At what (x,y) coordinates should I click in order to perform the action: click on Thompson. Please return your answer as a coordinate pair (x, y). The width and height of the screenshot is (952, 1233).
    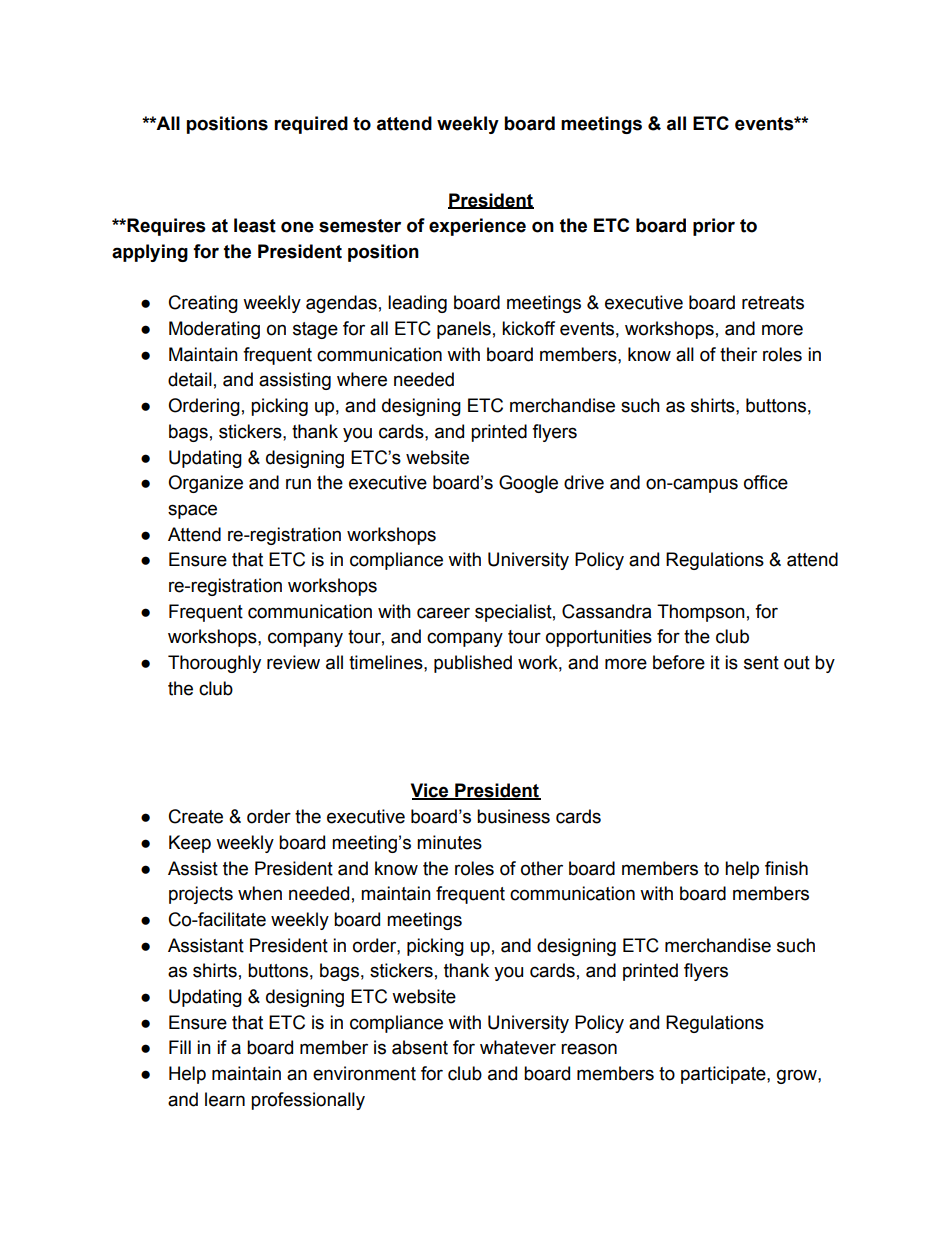
    Looking at the image, I should click on (701, 613).
